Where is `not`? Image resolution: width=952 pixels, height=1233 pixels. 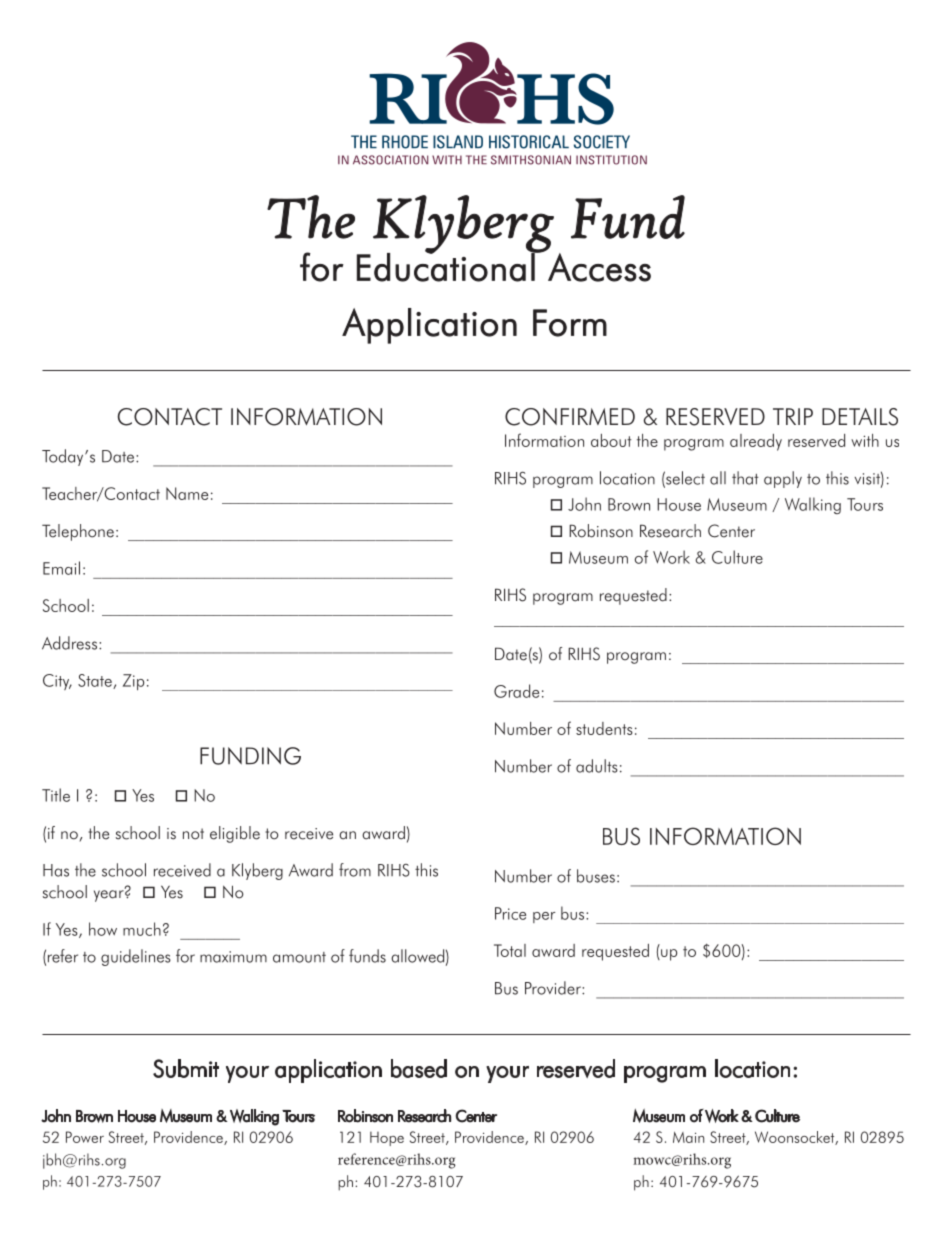
not is located at coordinates (193, 834).
